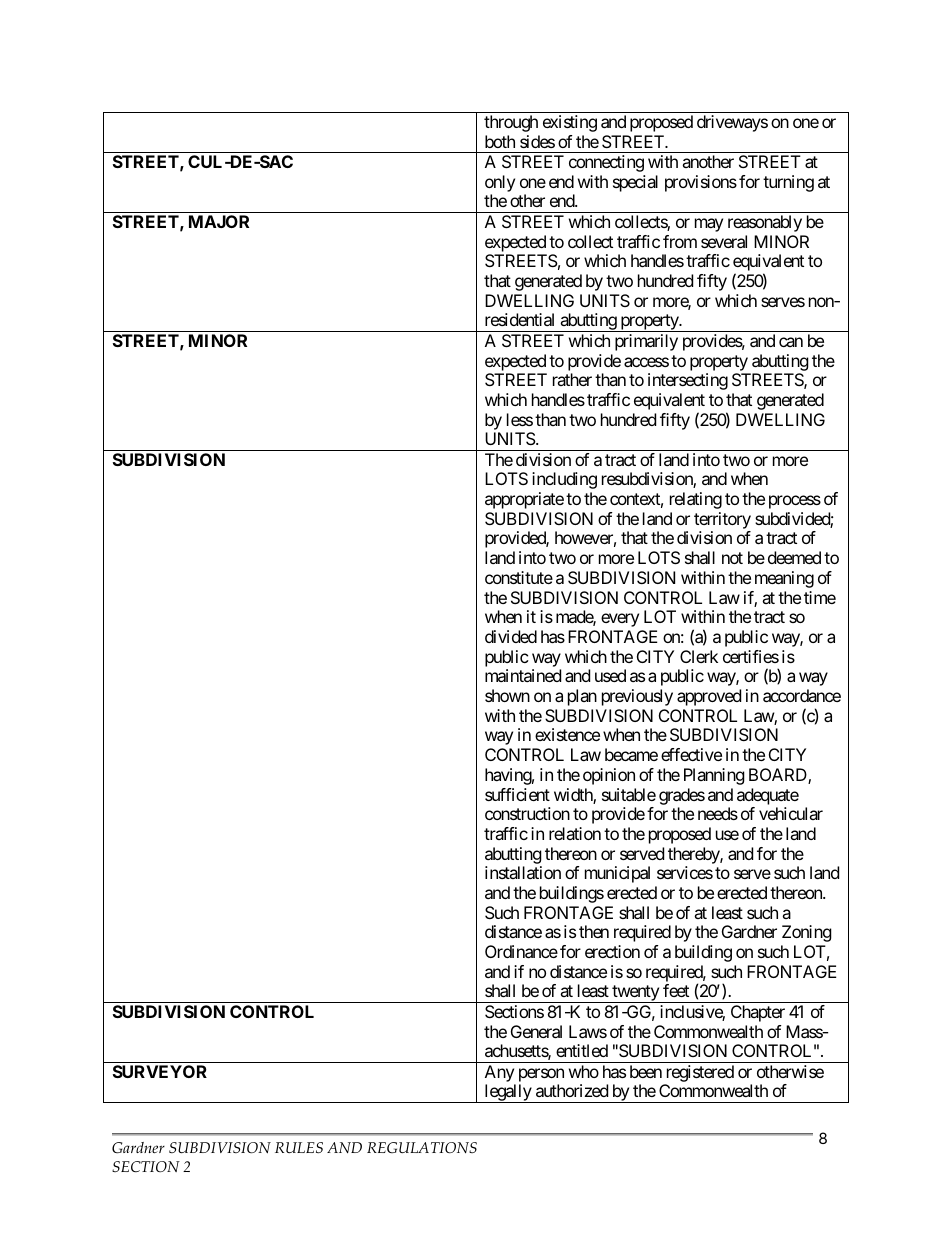 This screenshot has height=1233, width=952. Describe the element at coordinates (701, 183) in the screenshot. I see `provisions` at that location.
